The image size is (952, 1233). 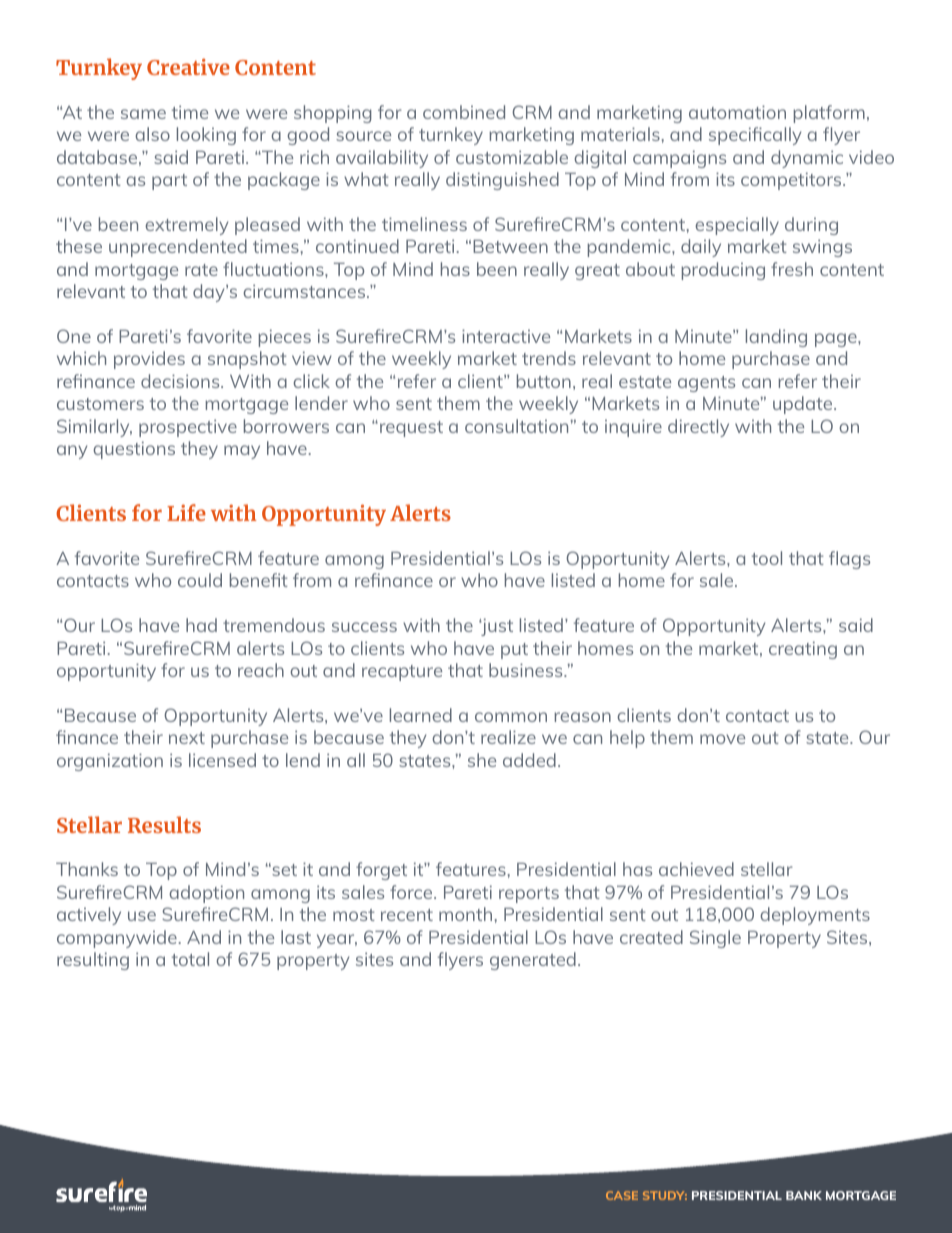 What do you see at coordinates (622, 1195) in the page?
I see `CASE` at bounding box center [622, 1195].
